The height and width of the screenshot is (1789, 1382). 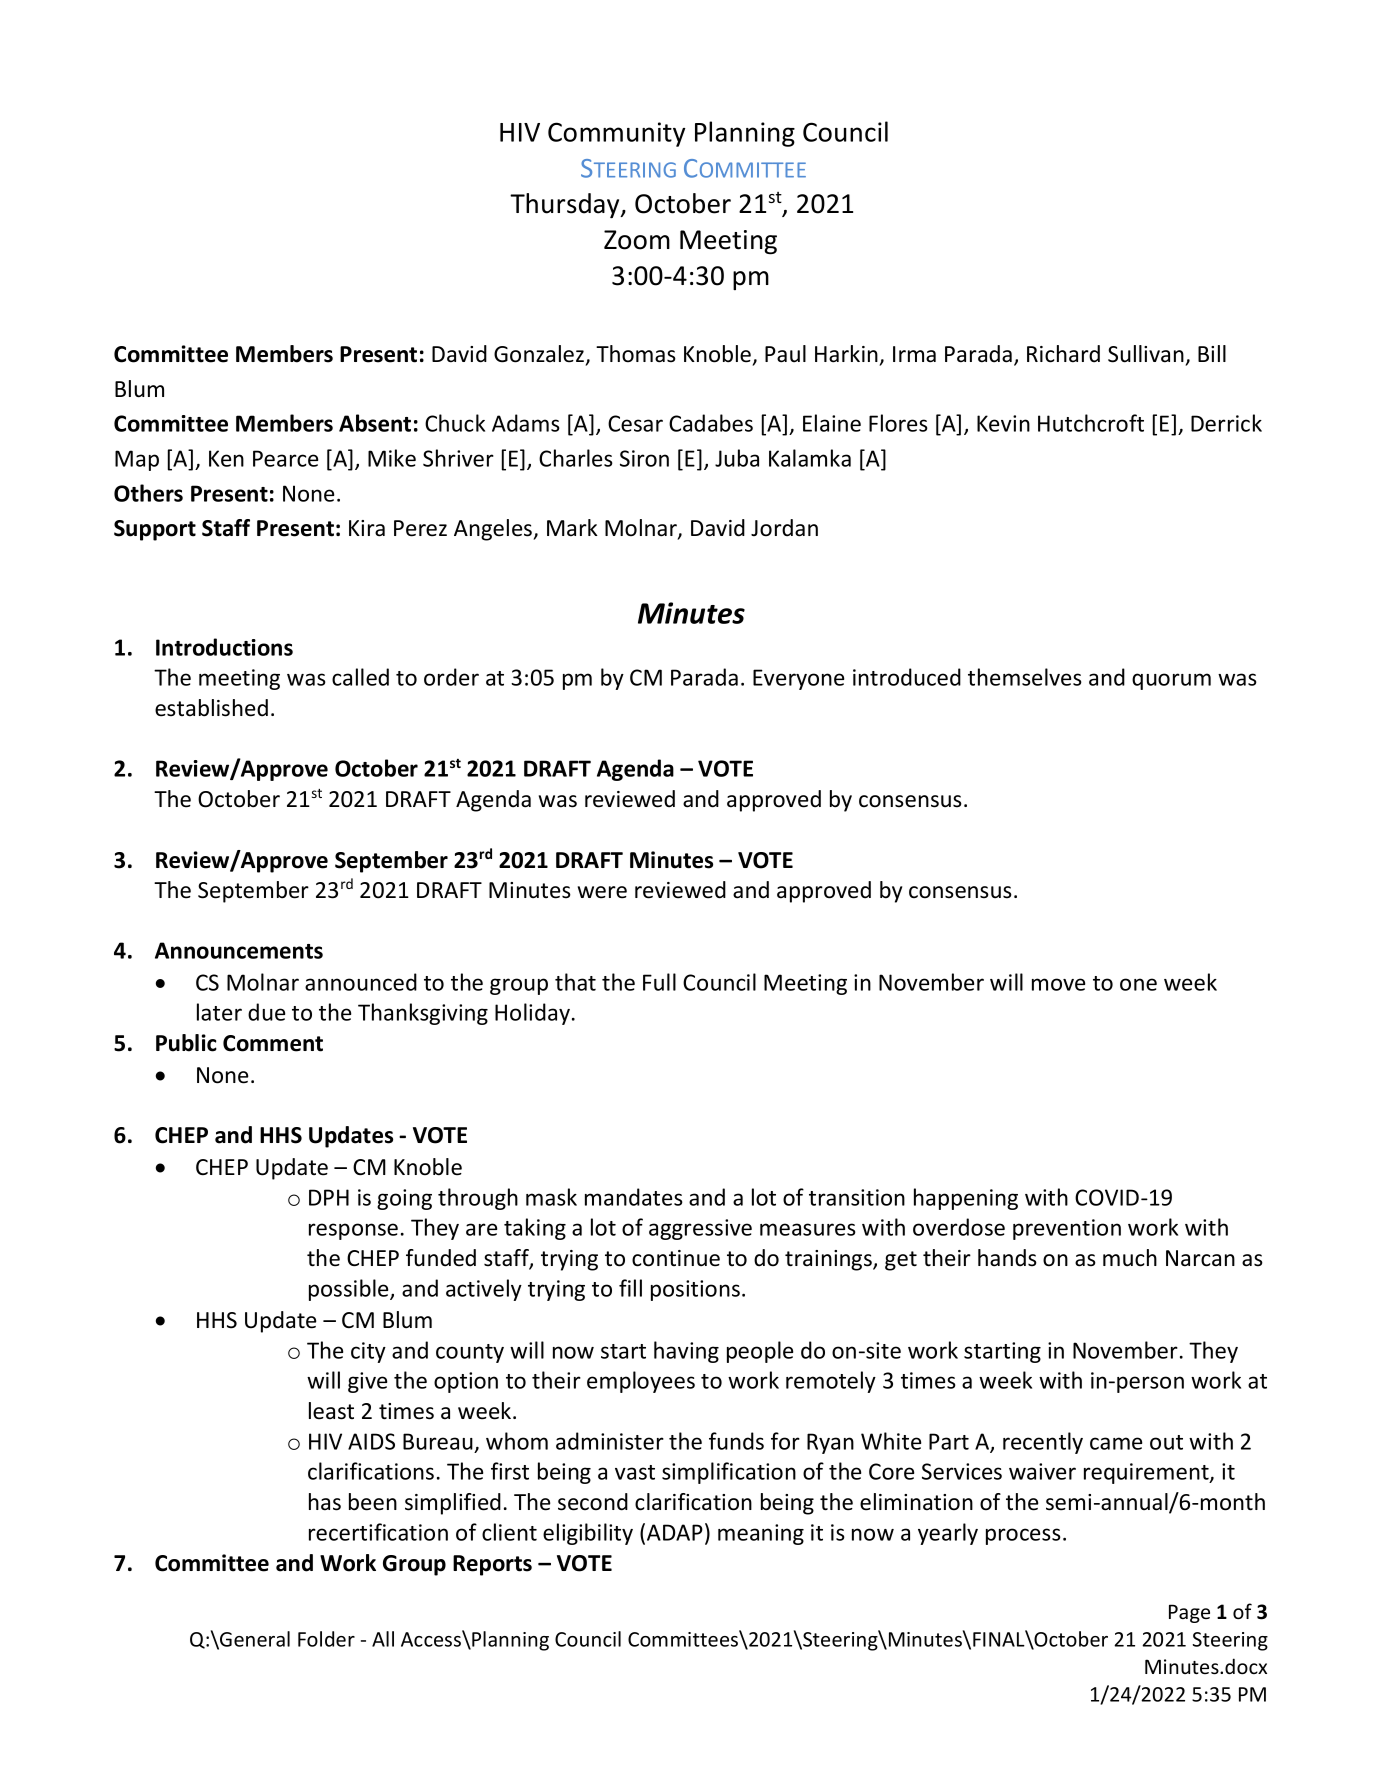 I want to click on mandates, so click(x=634, y=1197).
